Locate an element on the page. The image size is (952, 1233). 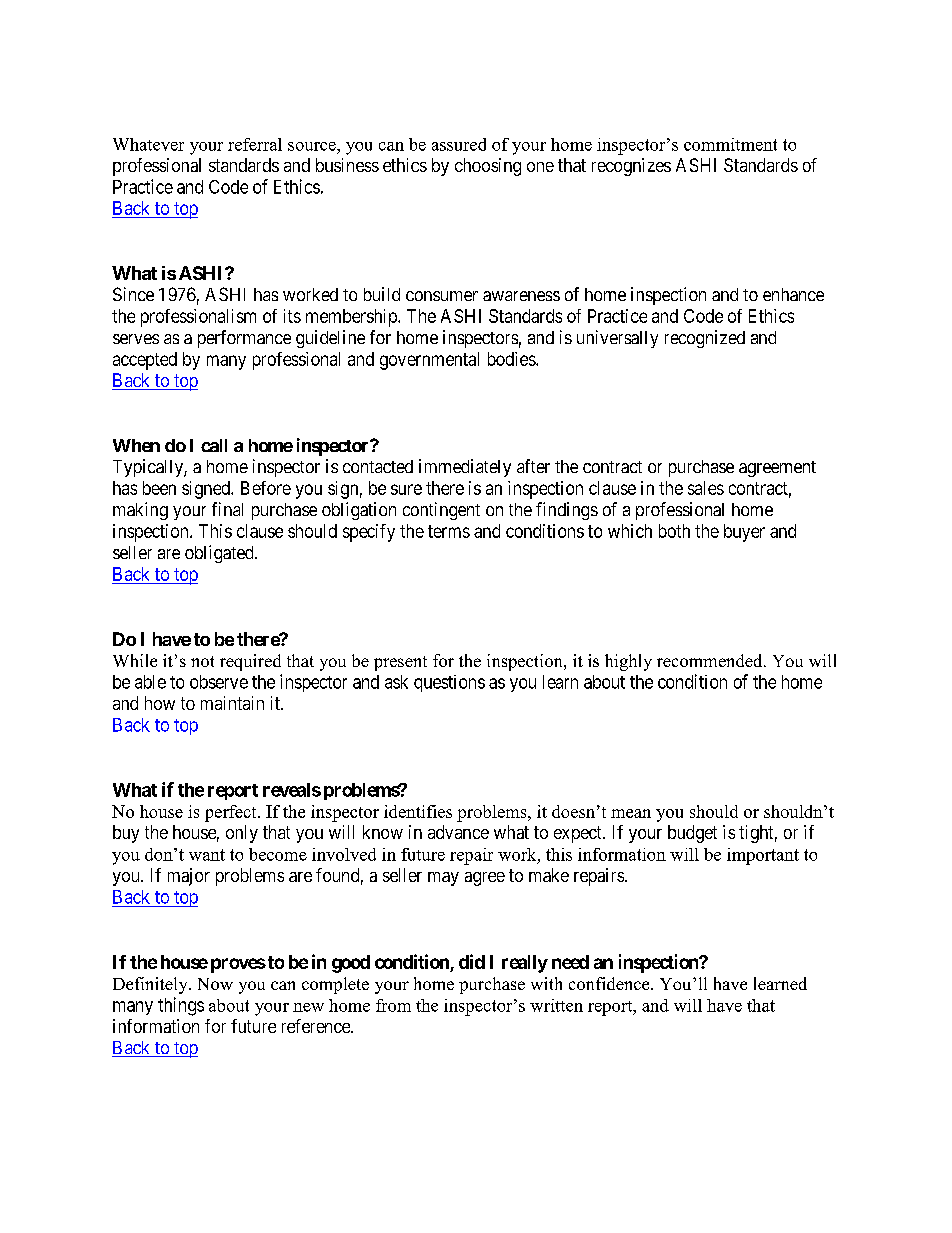
did is located at coordinates (472, 961).
